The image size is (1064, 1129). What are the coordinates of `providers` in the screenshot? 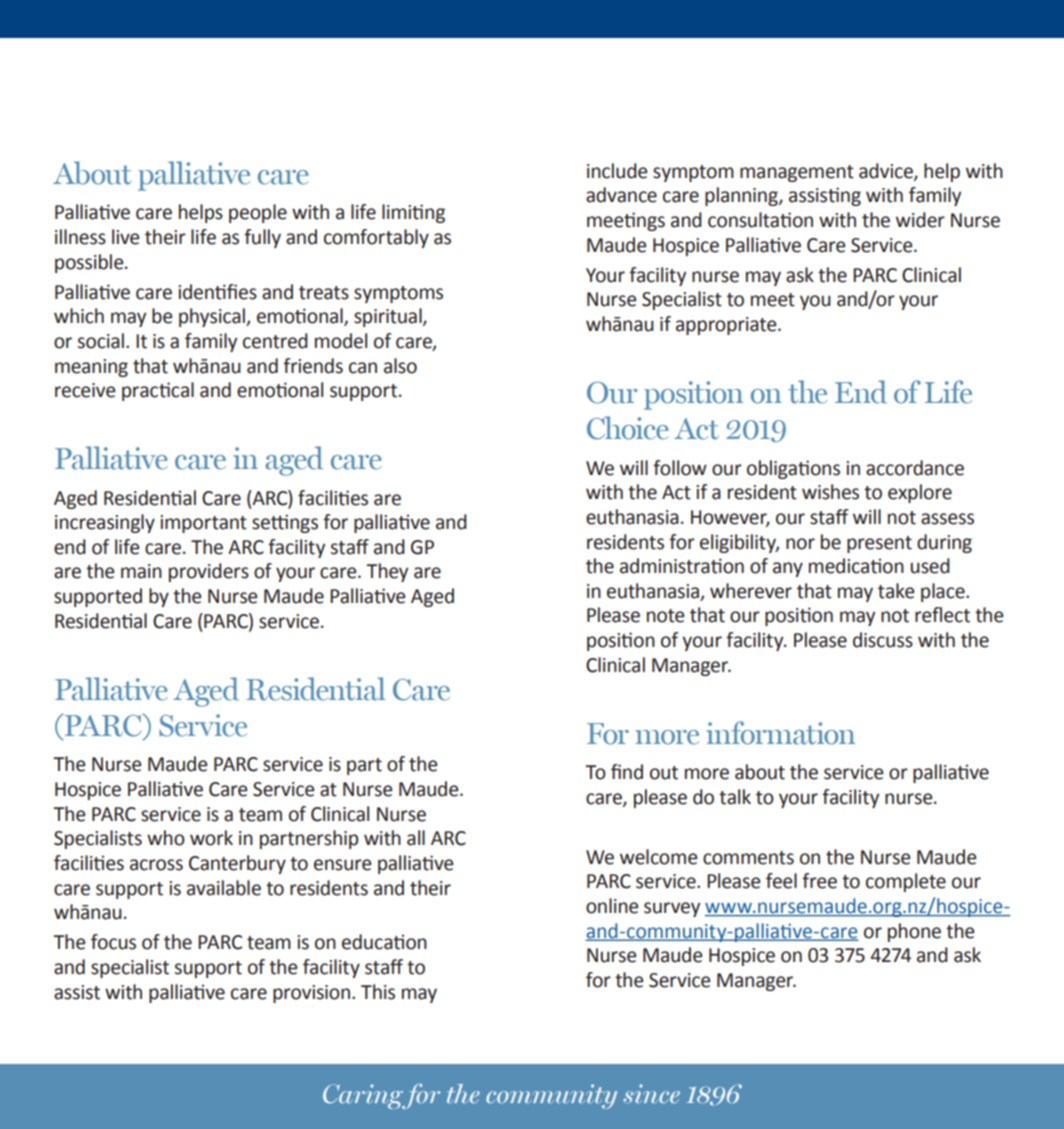 It's located at (209, 572).
